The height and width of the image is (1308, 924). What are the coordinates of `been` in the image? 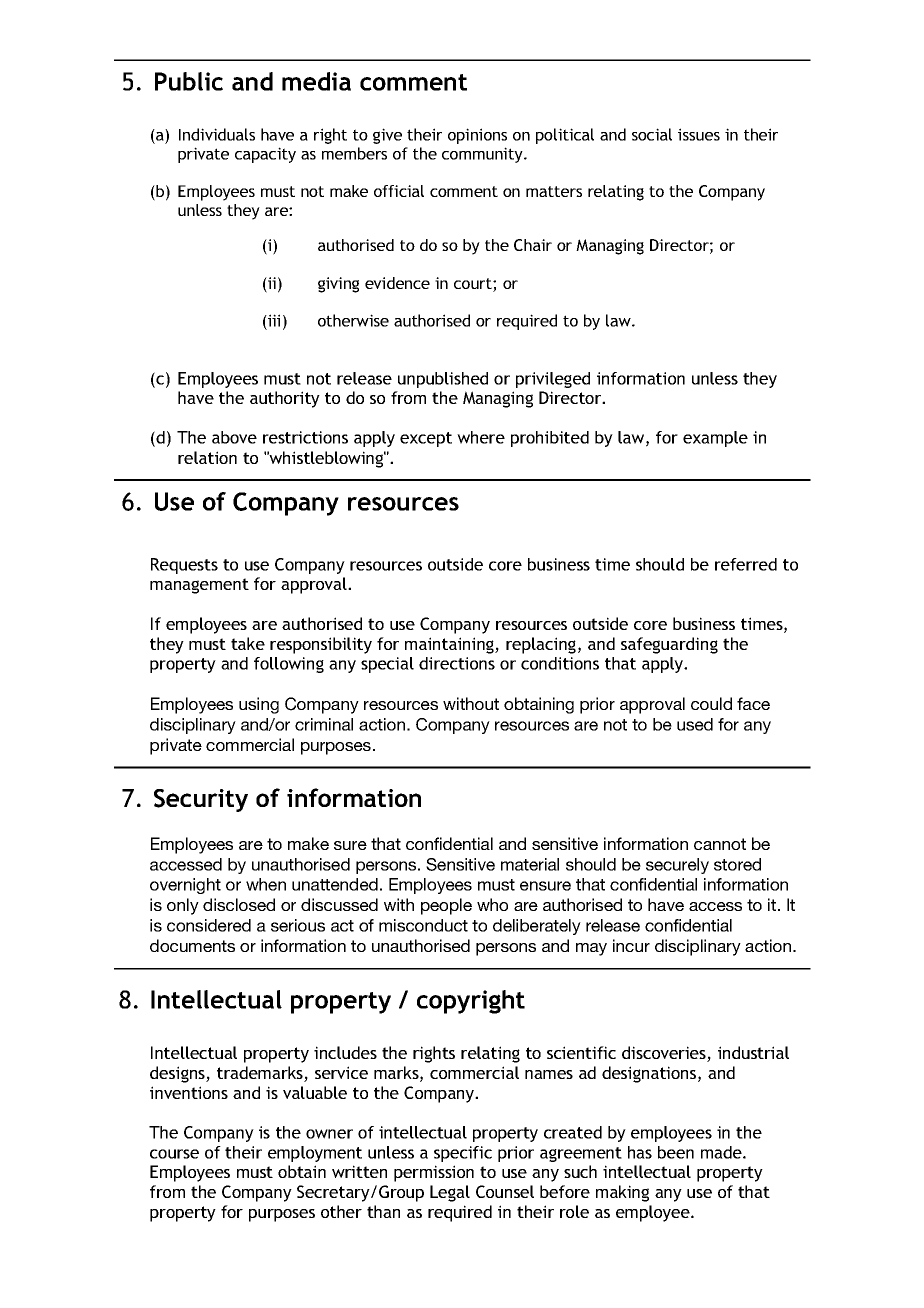 It's located at (676, 1152).
